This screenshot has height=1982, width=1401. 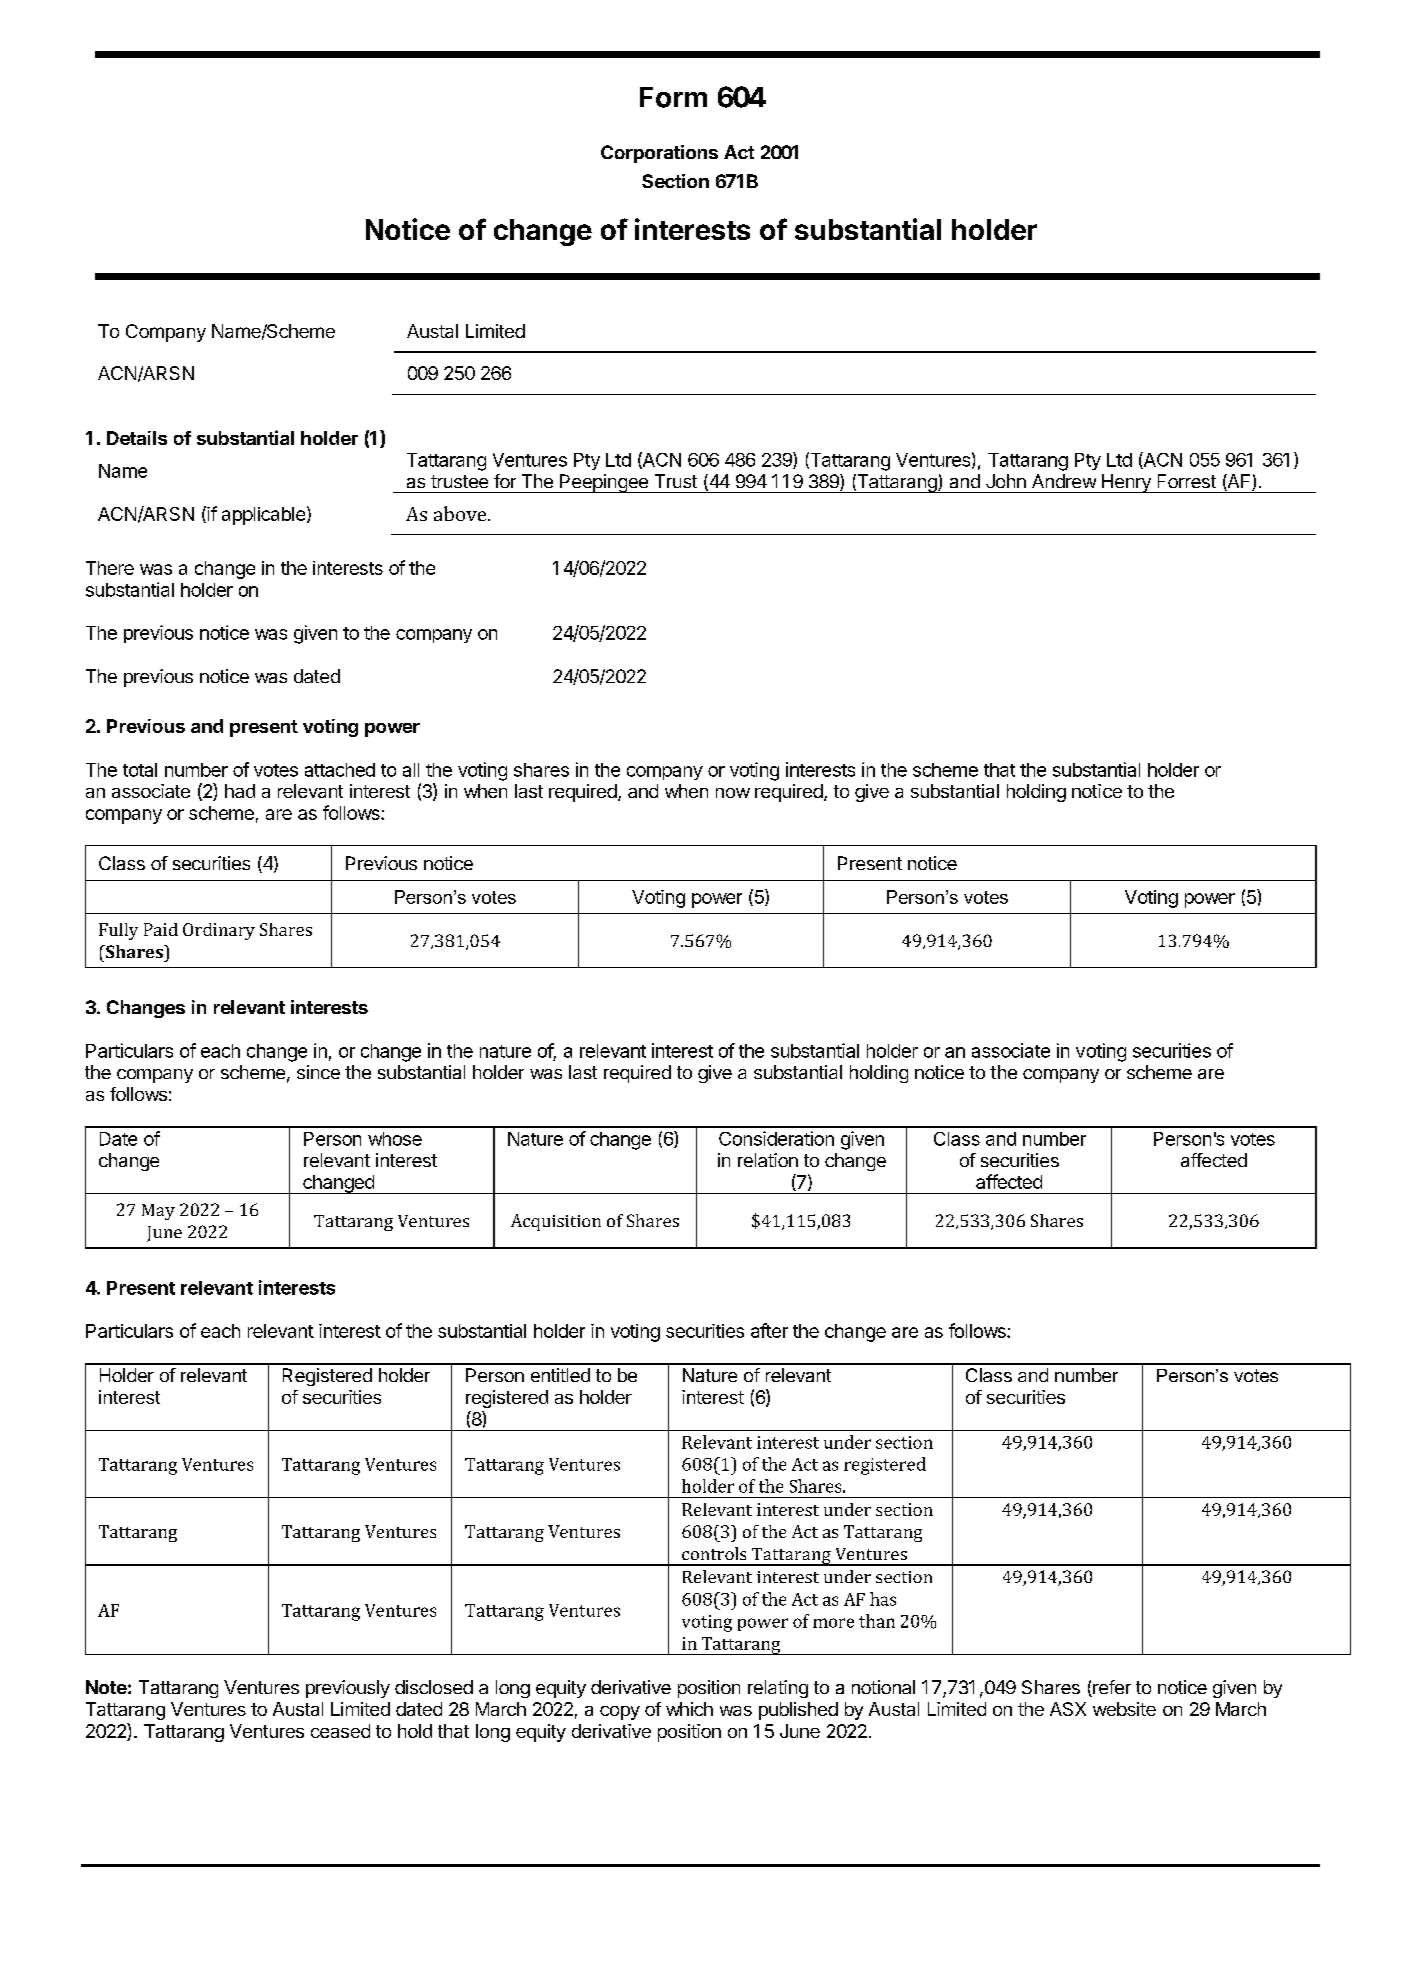 I want to click on above, so click(x=461, y=513).
